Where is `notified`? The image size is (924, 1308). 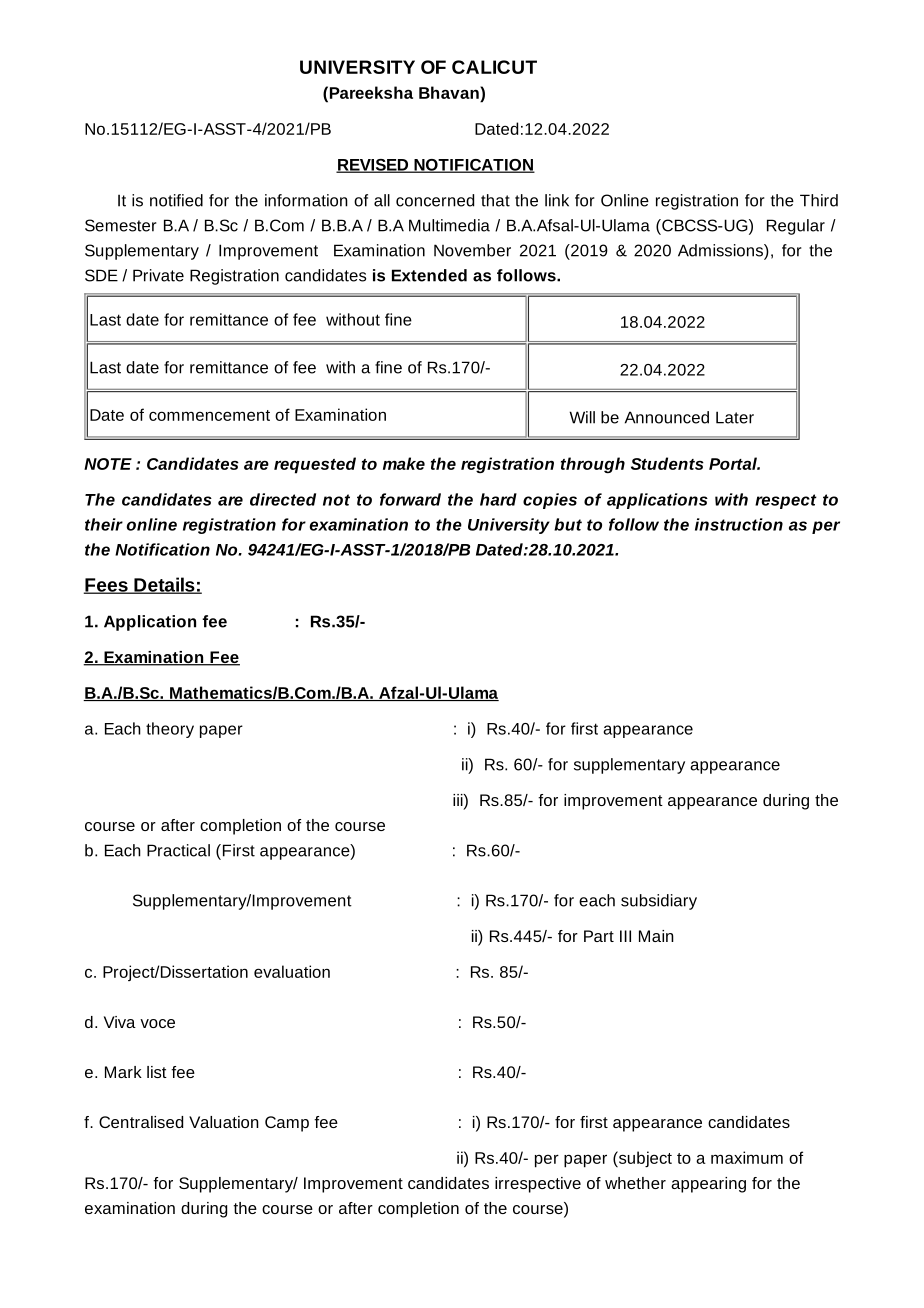 notified is located at coordinates (176, 200).
